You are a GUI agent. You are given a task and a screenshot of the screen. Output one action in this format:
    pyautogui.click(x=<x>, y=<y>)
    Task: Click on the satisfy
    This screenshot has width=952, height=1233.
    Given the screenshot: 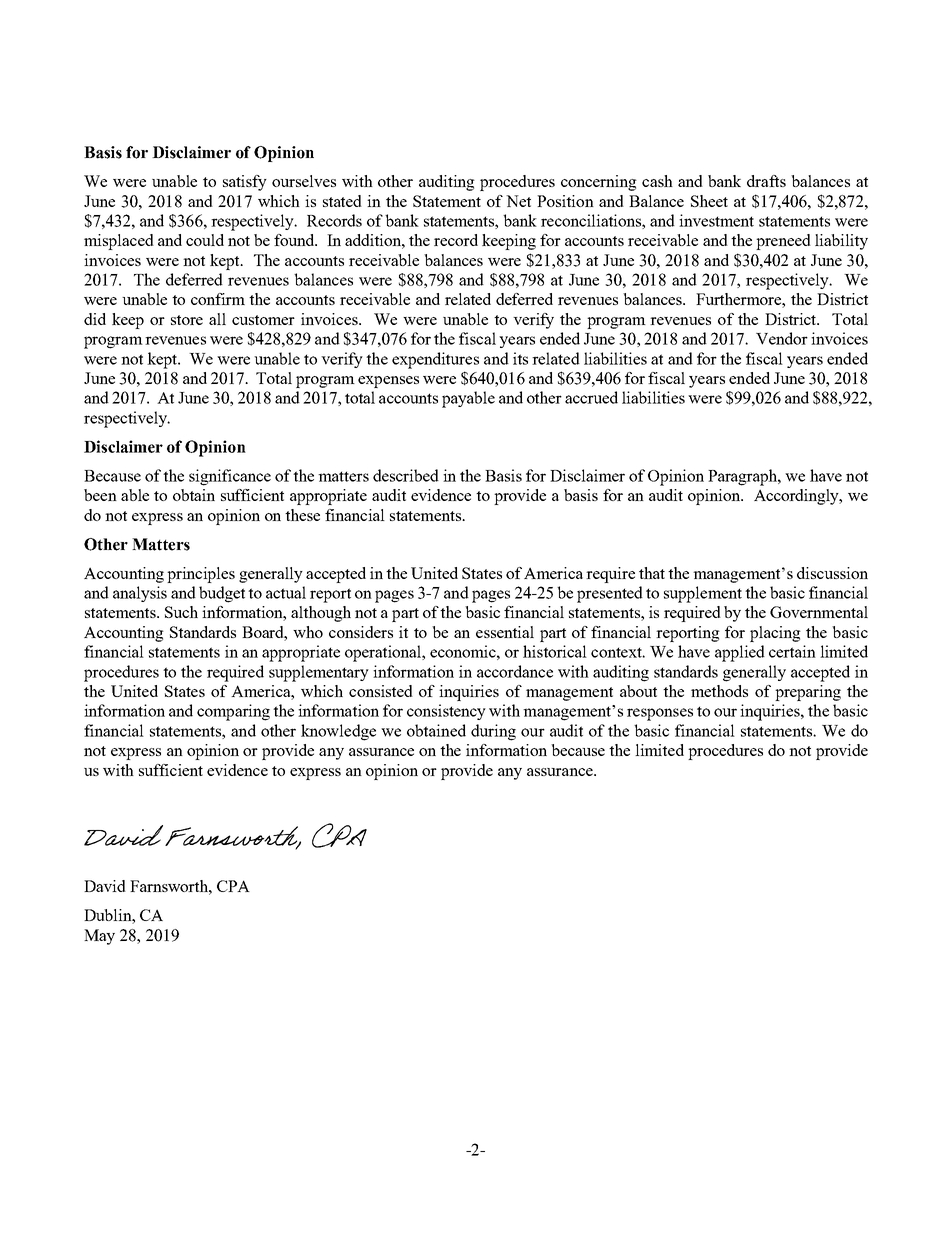 What is the action you would take?
    pyautogui.click(x=245, y=183)
